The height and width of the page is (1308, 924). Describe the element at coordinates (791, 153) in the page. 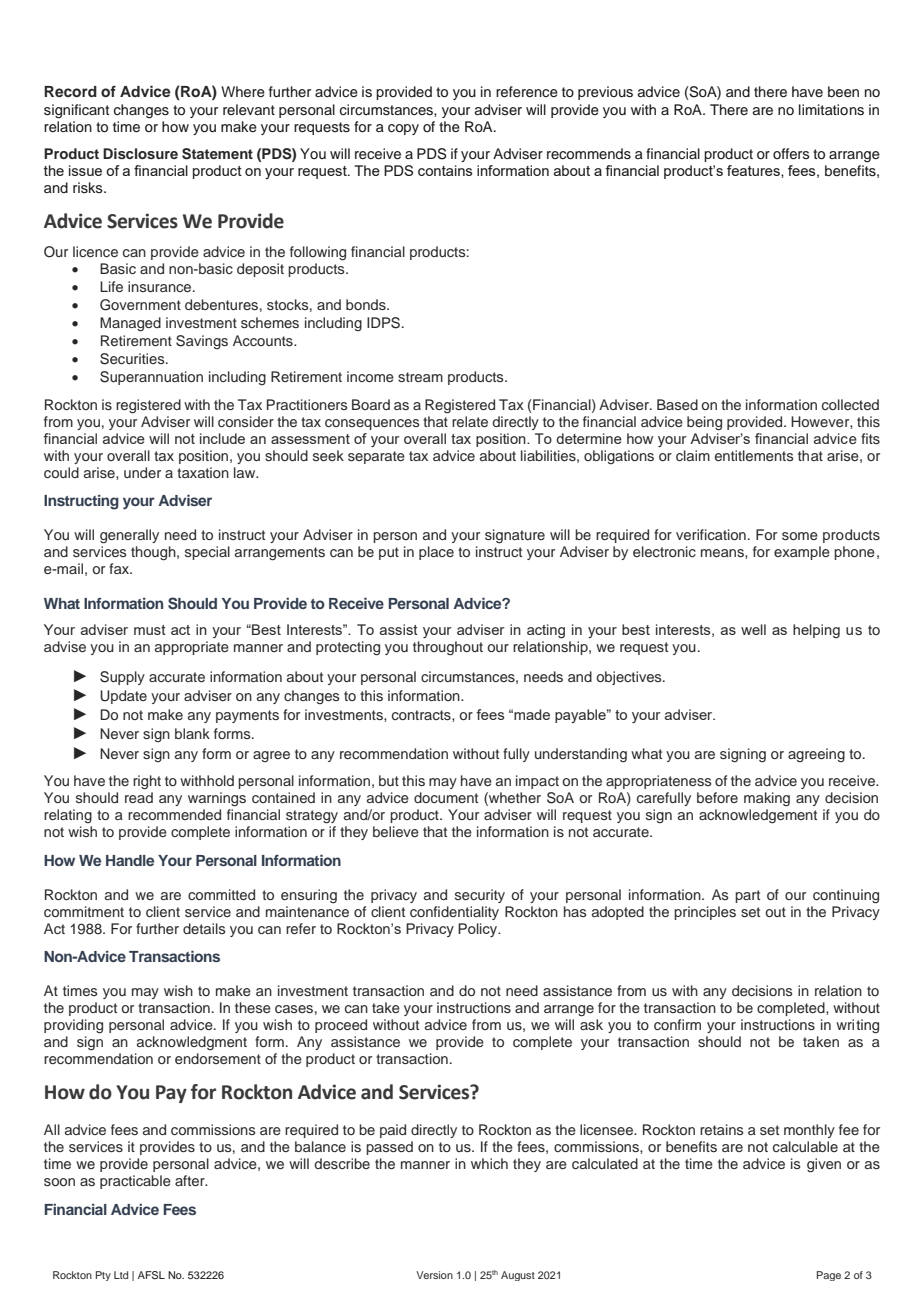

I see `offers` at that location.
